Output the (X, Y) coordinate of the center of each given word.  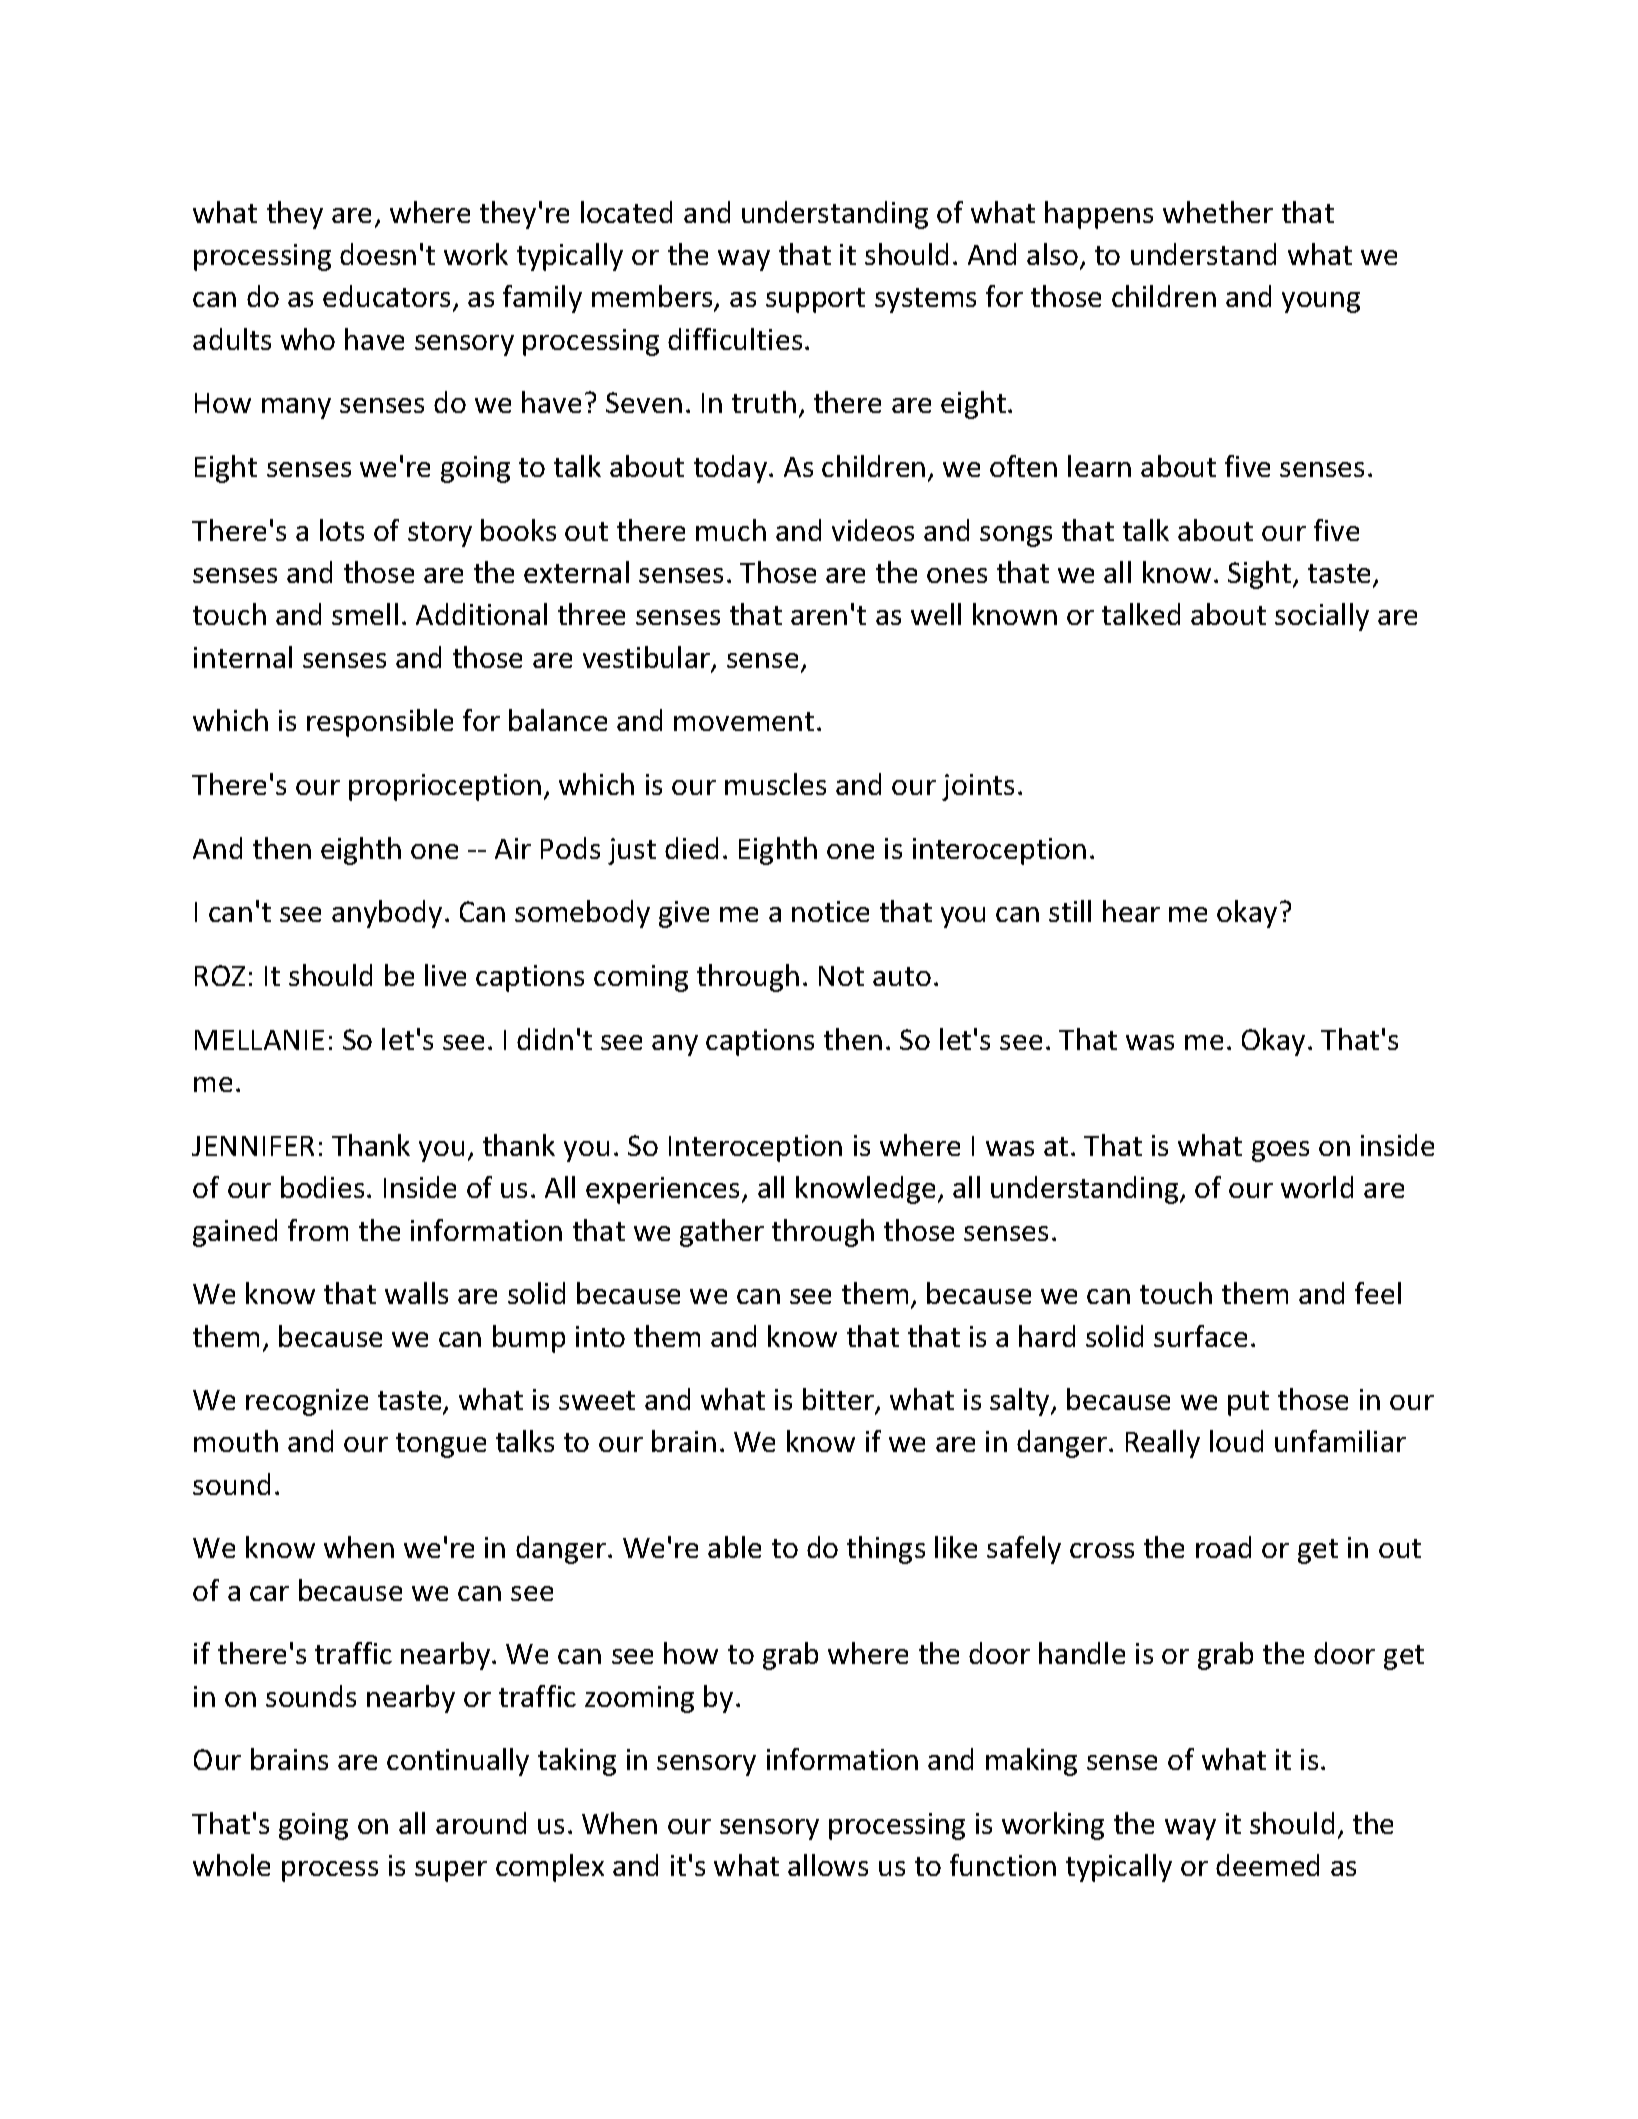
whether (1218, 212)
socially (1322, 617)
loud (1236, 1441)
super (451, 1871)
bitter (839, 1400)
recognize (307, 1402)
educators (388, 297)
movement (744, 721)
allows (828, 1865)
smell (365, 614)
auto (902, 976)
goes (1280, 1151)
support (815, 300)
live (445, 975)
